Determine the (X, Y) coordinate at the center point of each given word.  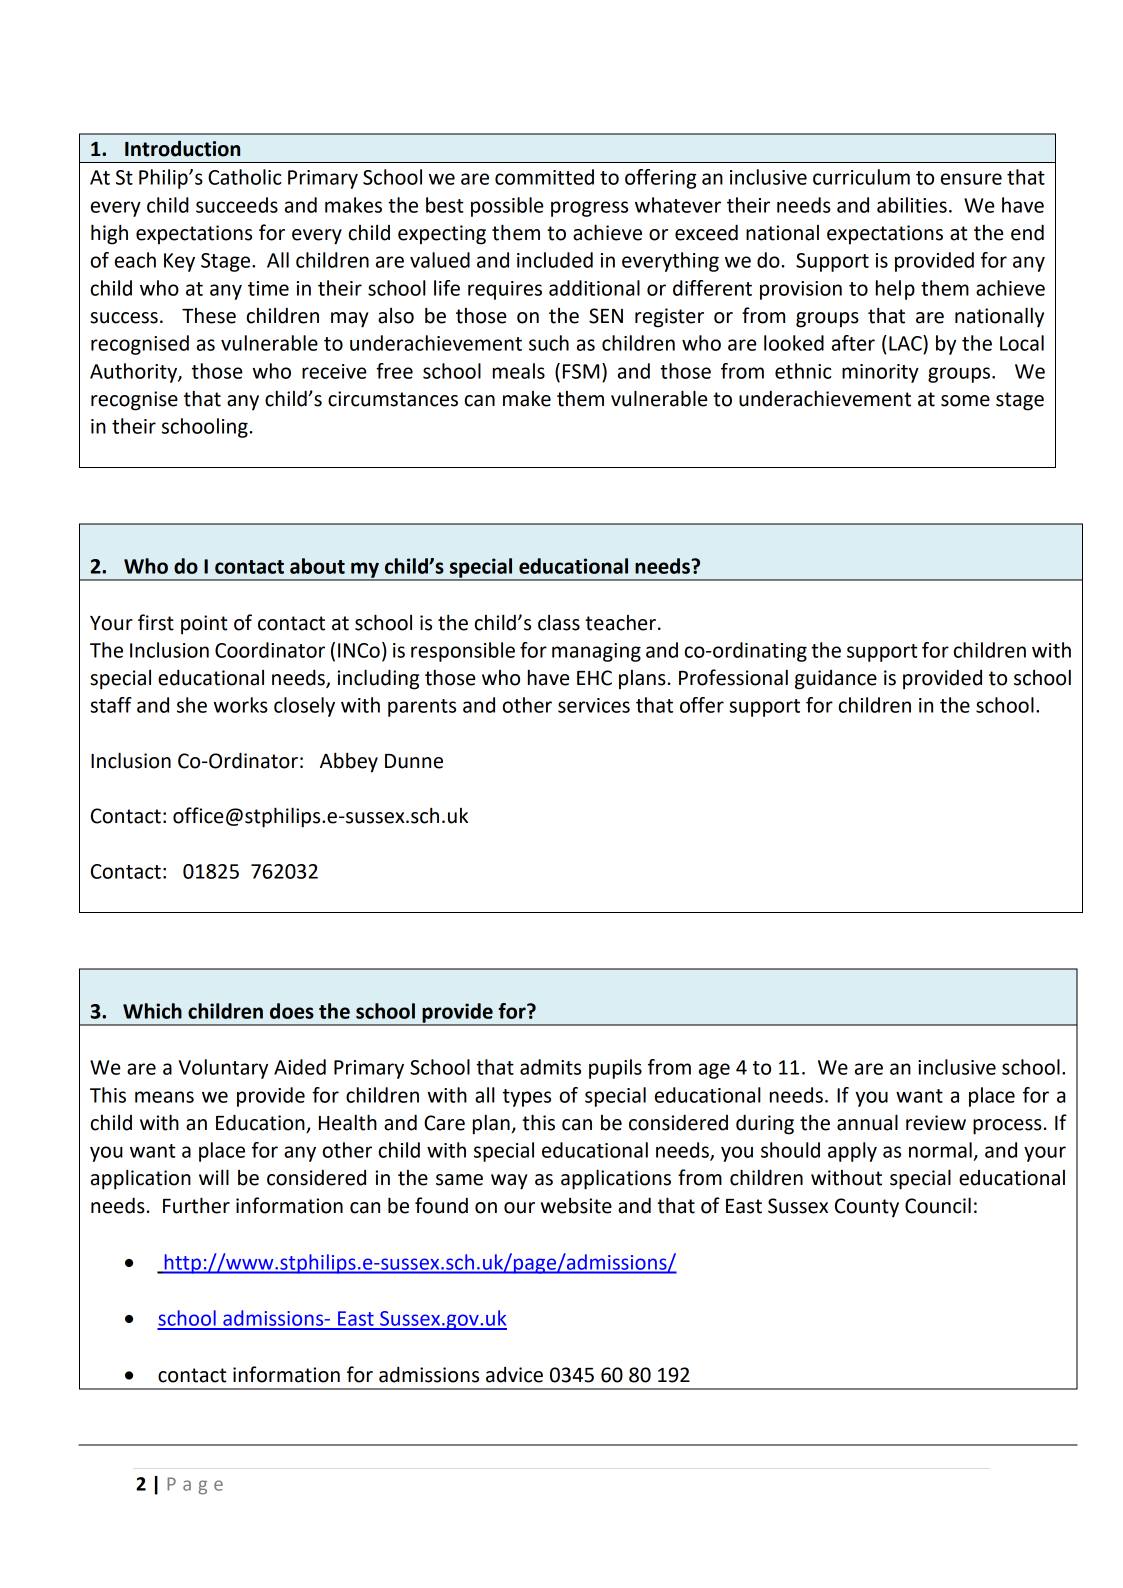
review (936, 1123)
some (965, 401)
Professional (733, 677)
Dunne (414, 761)
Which (152, 1011)
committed (544, 177)
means (164, 1097)
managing (596, 652)
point (204, 625)
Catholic (244, 177)
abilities (912, 205)
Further (196, 1205)
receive (334, 371)
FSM (581, 371)
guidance (836, 680)
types (527, 1098)
